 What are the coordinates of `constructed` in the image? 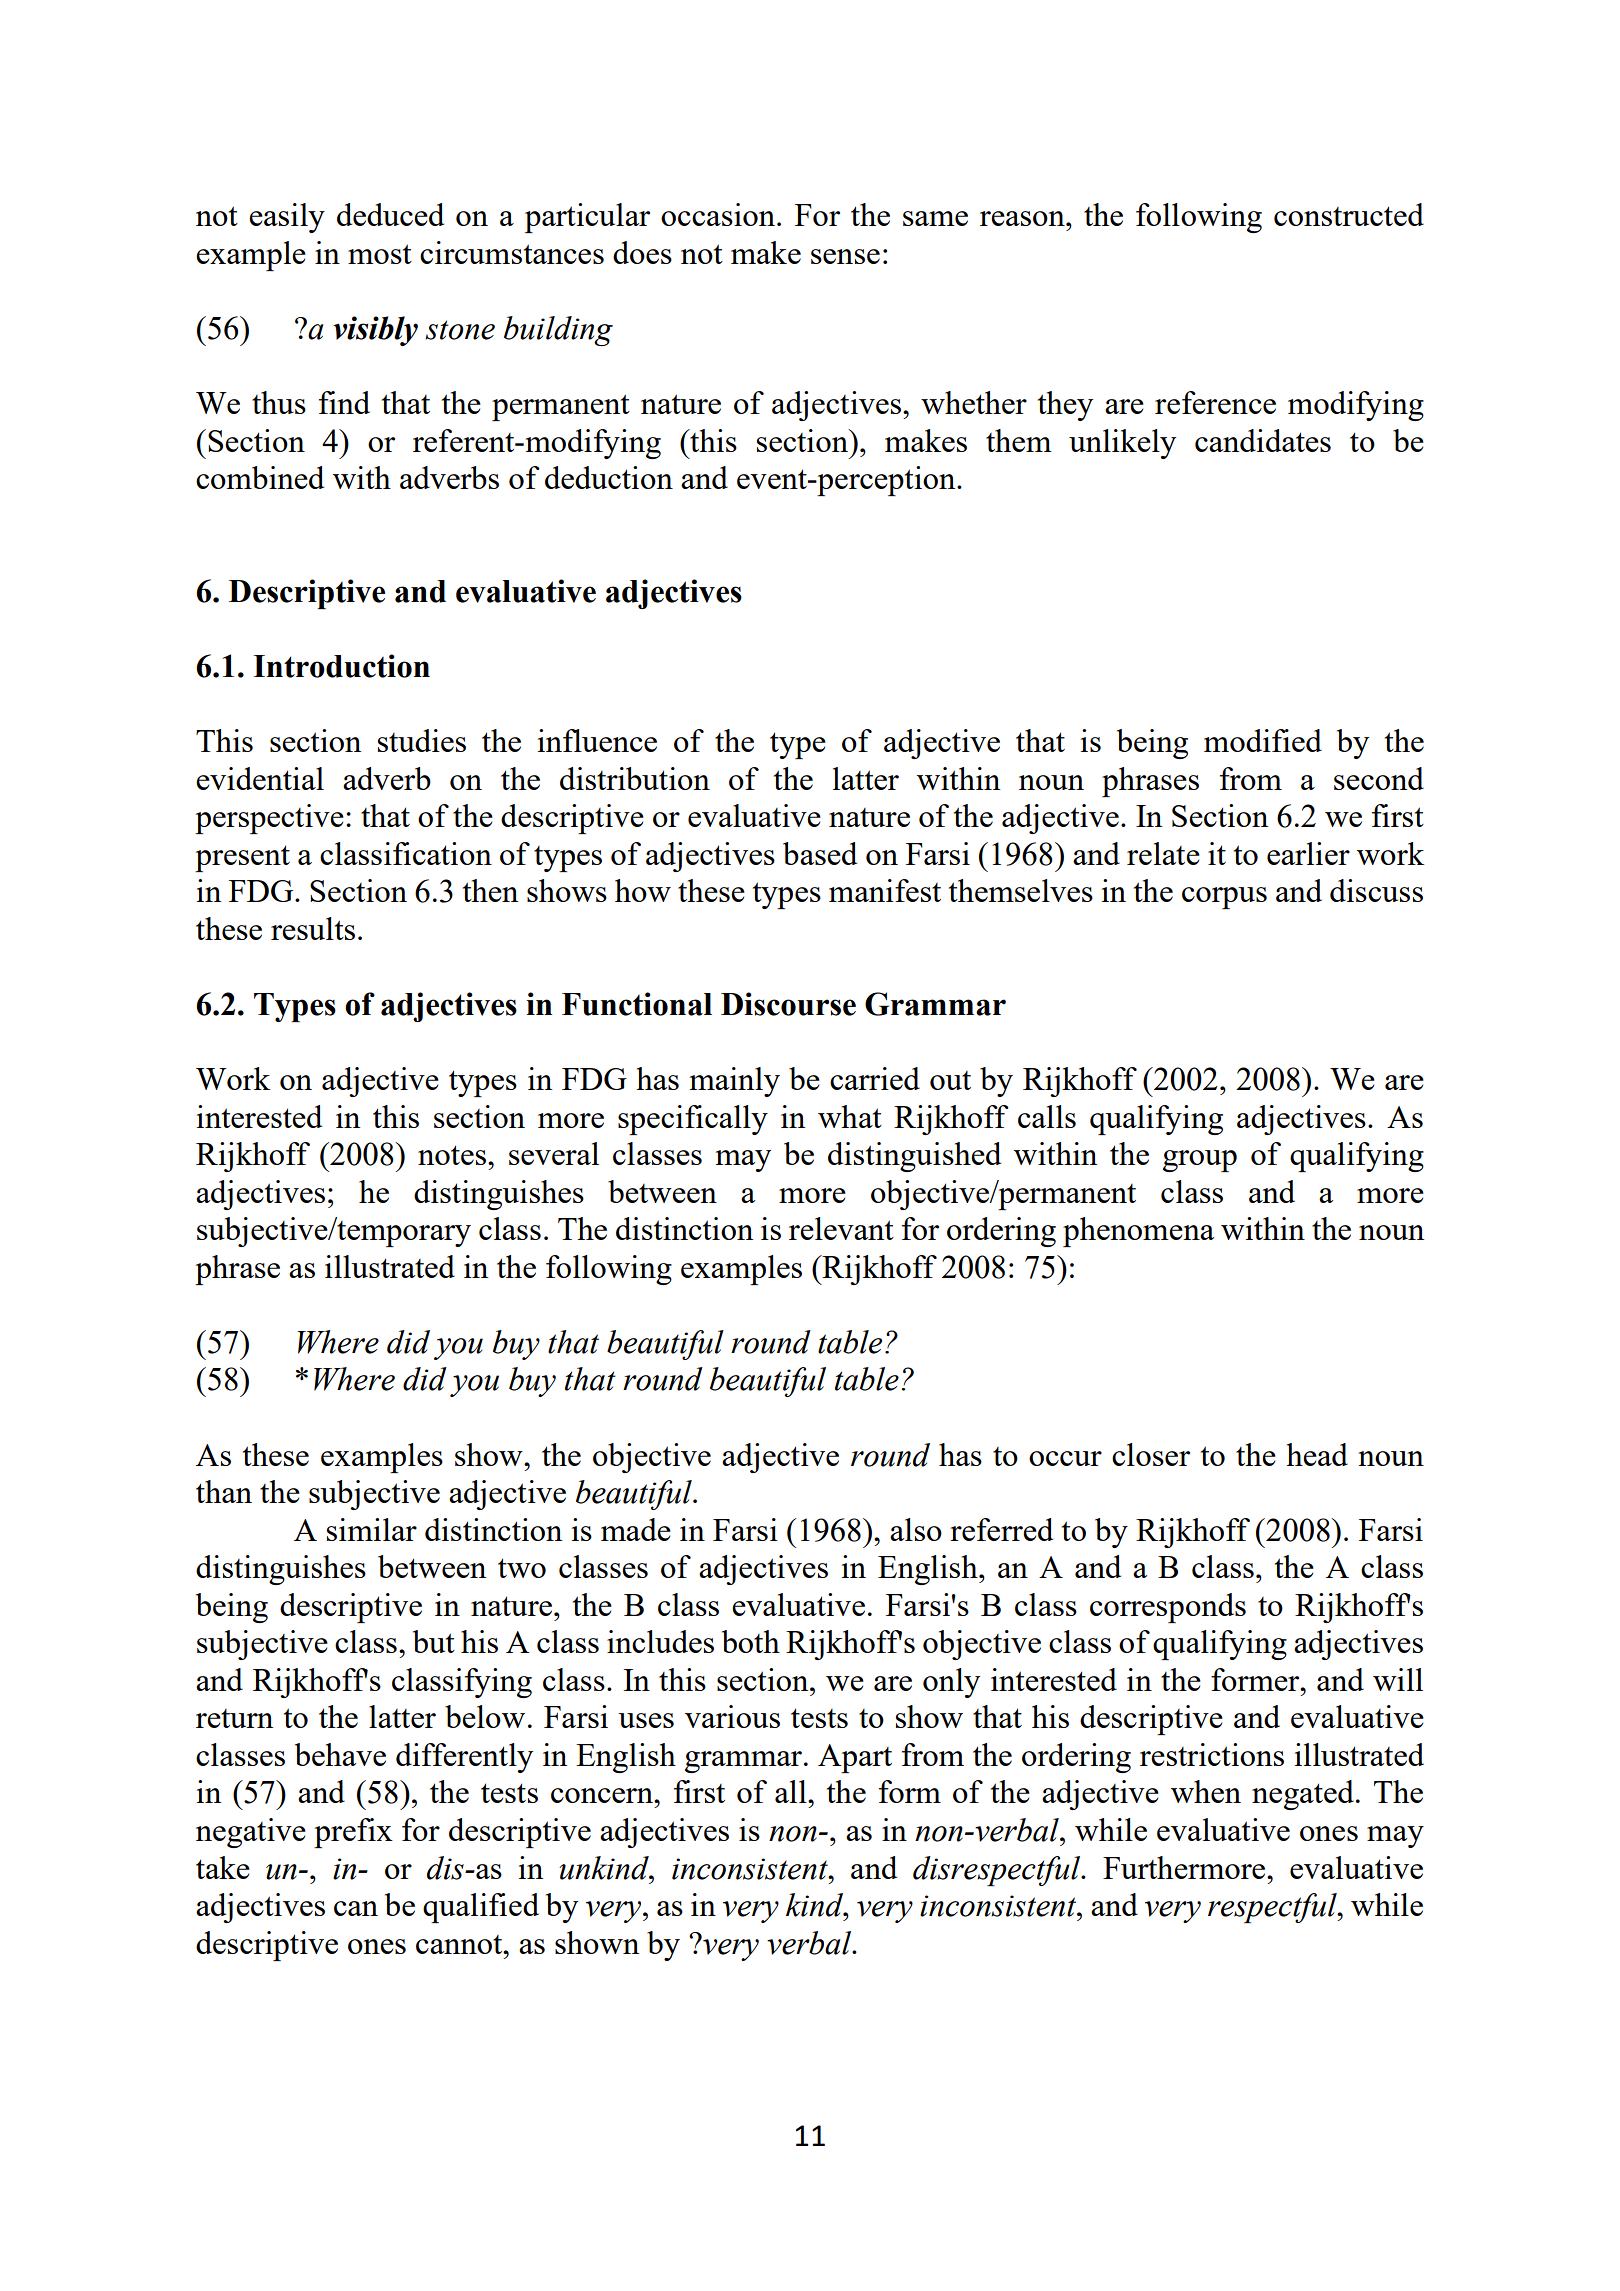 It's located at (1349, 214).
